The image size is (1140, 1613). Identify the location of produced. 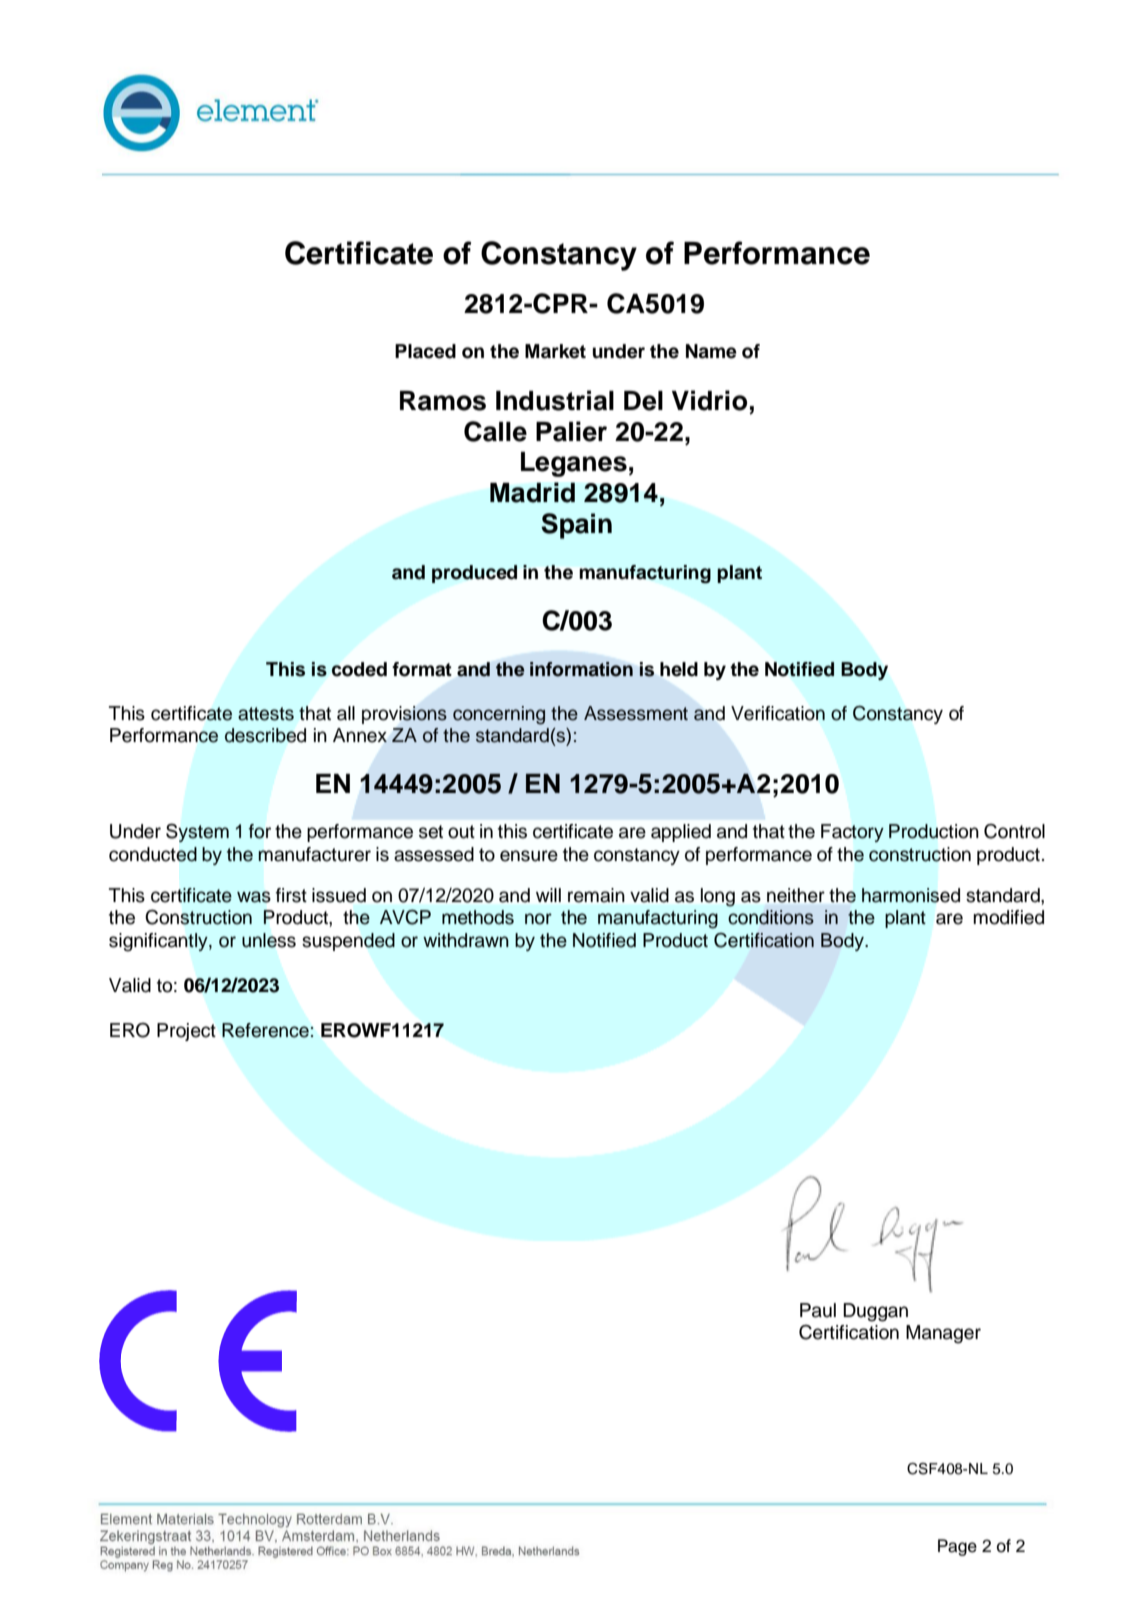
(474, 574).
